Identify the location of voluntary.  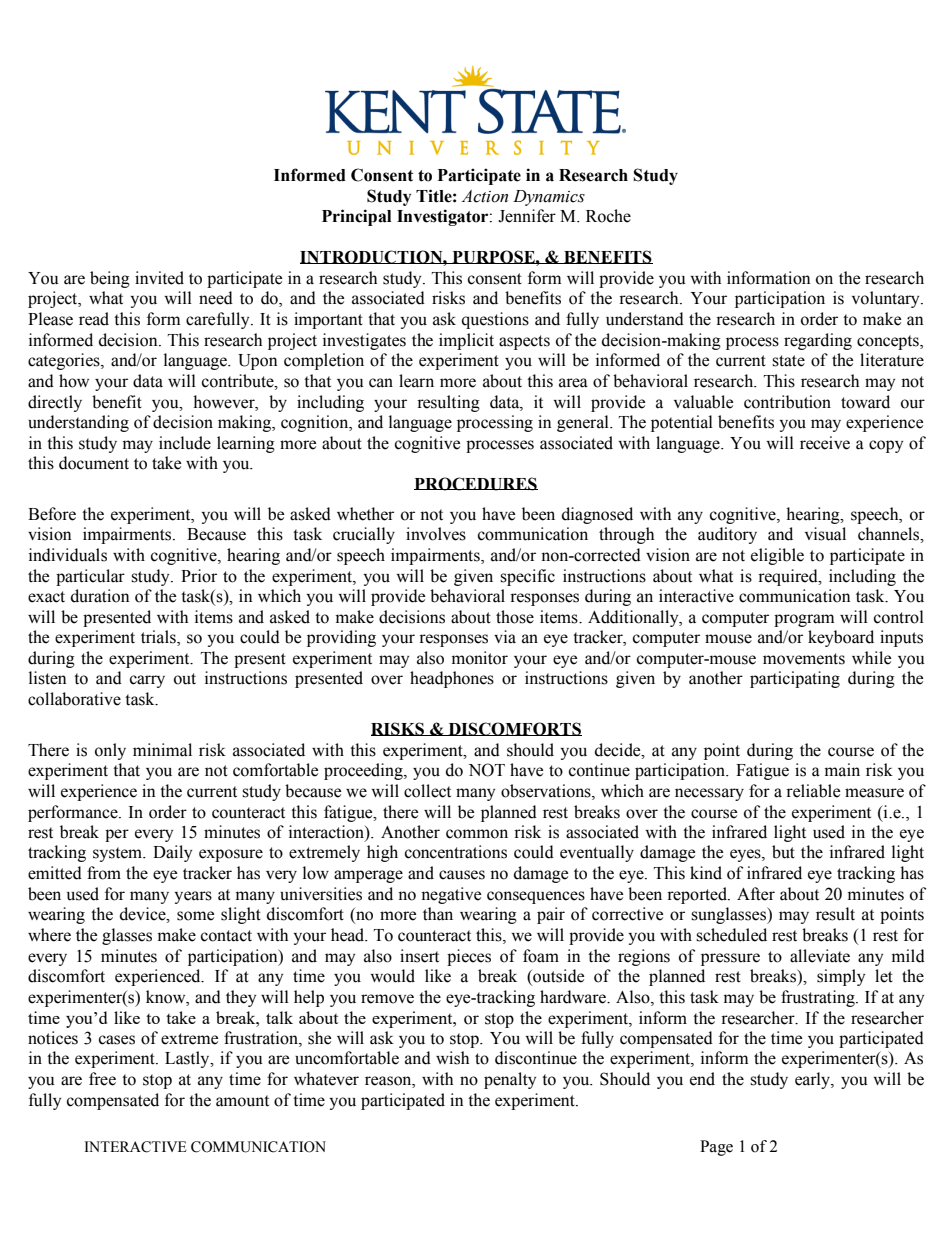
(887, 299).
